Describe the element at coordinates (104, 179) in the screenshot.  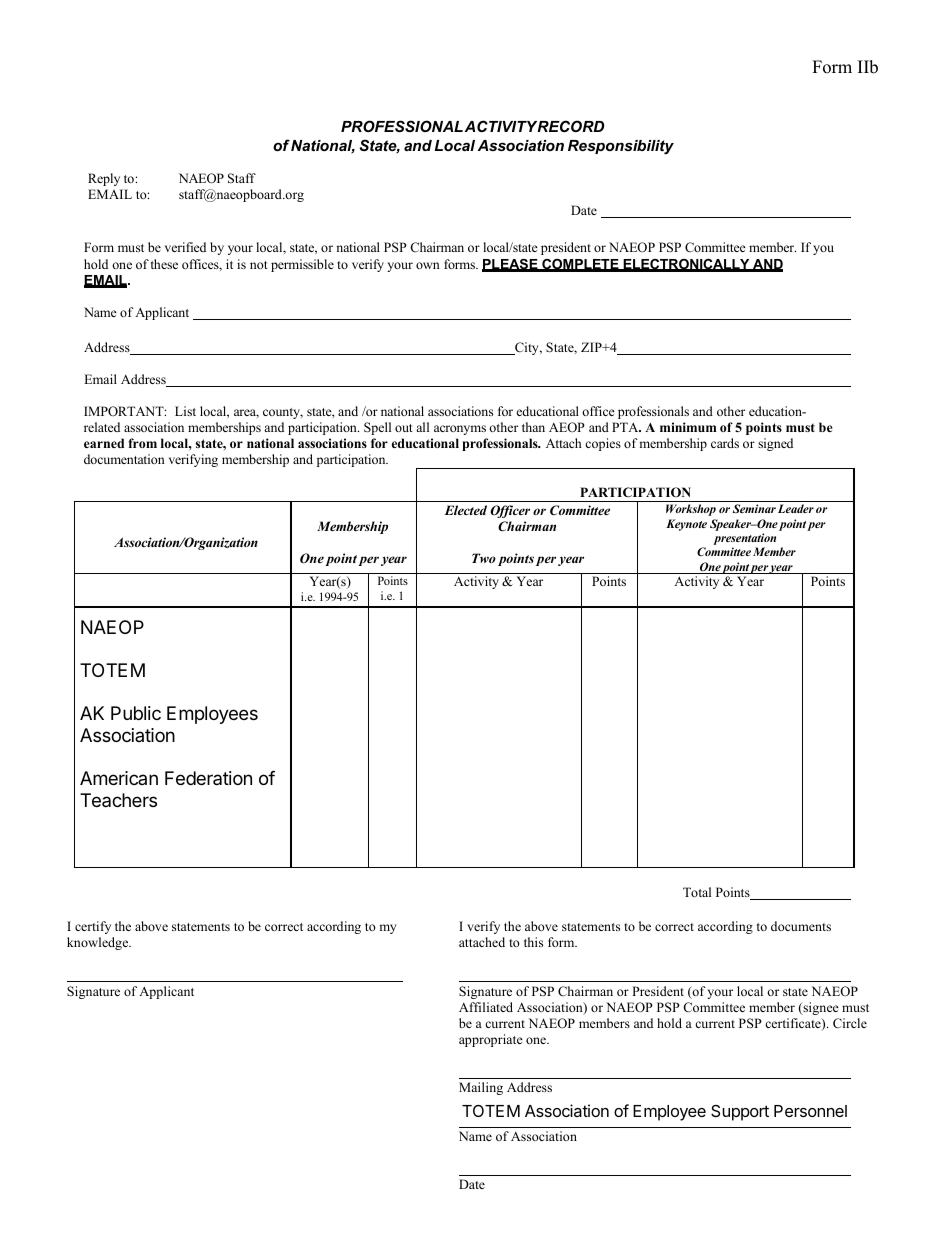
I see `Reply` at that location.
